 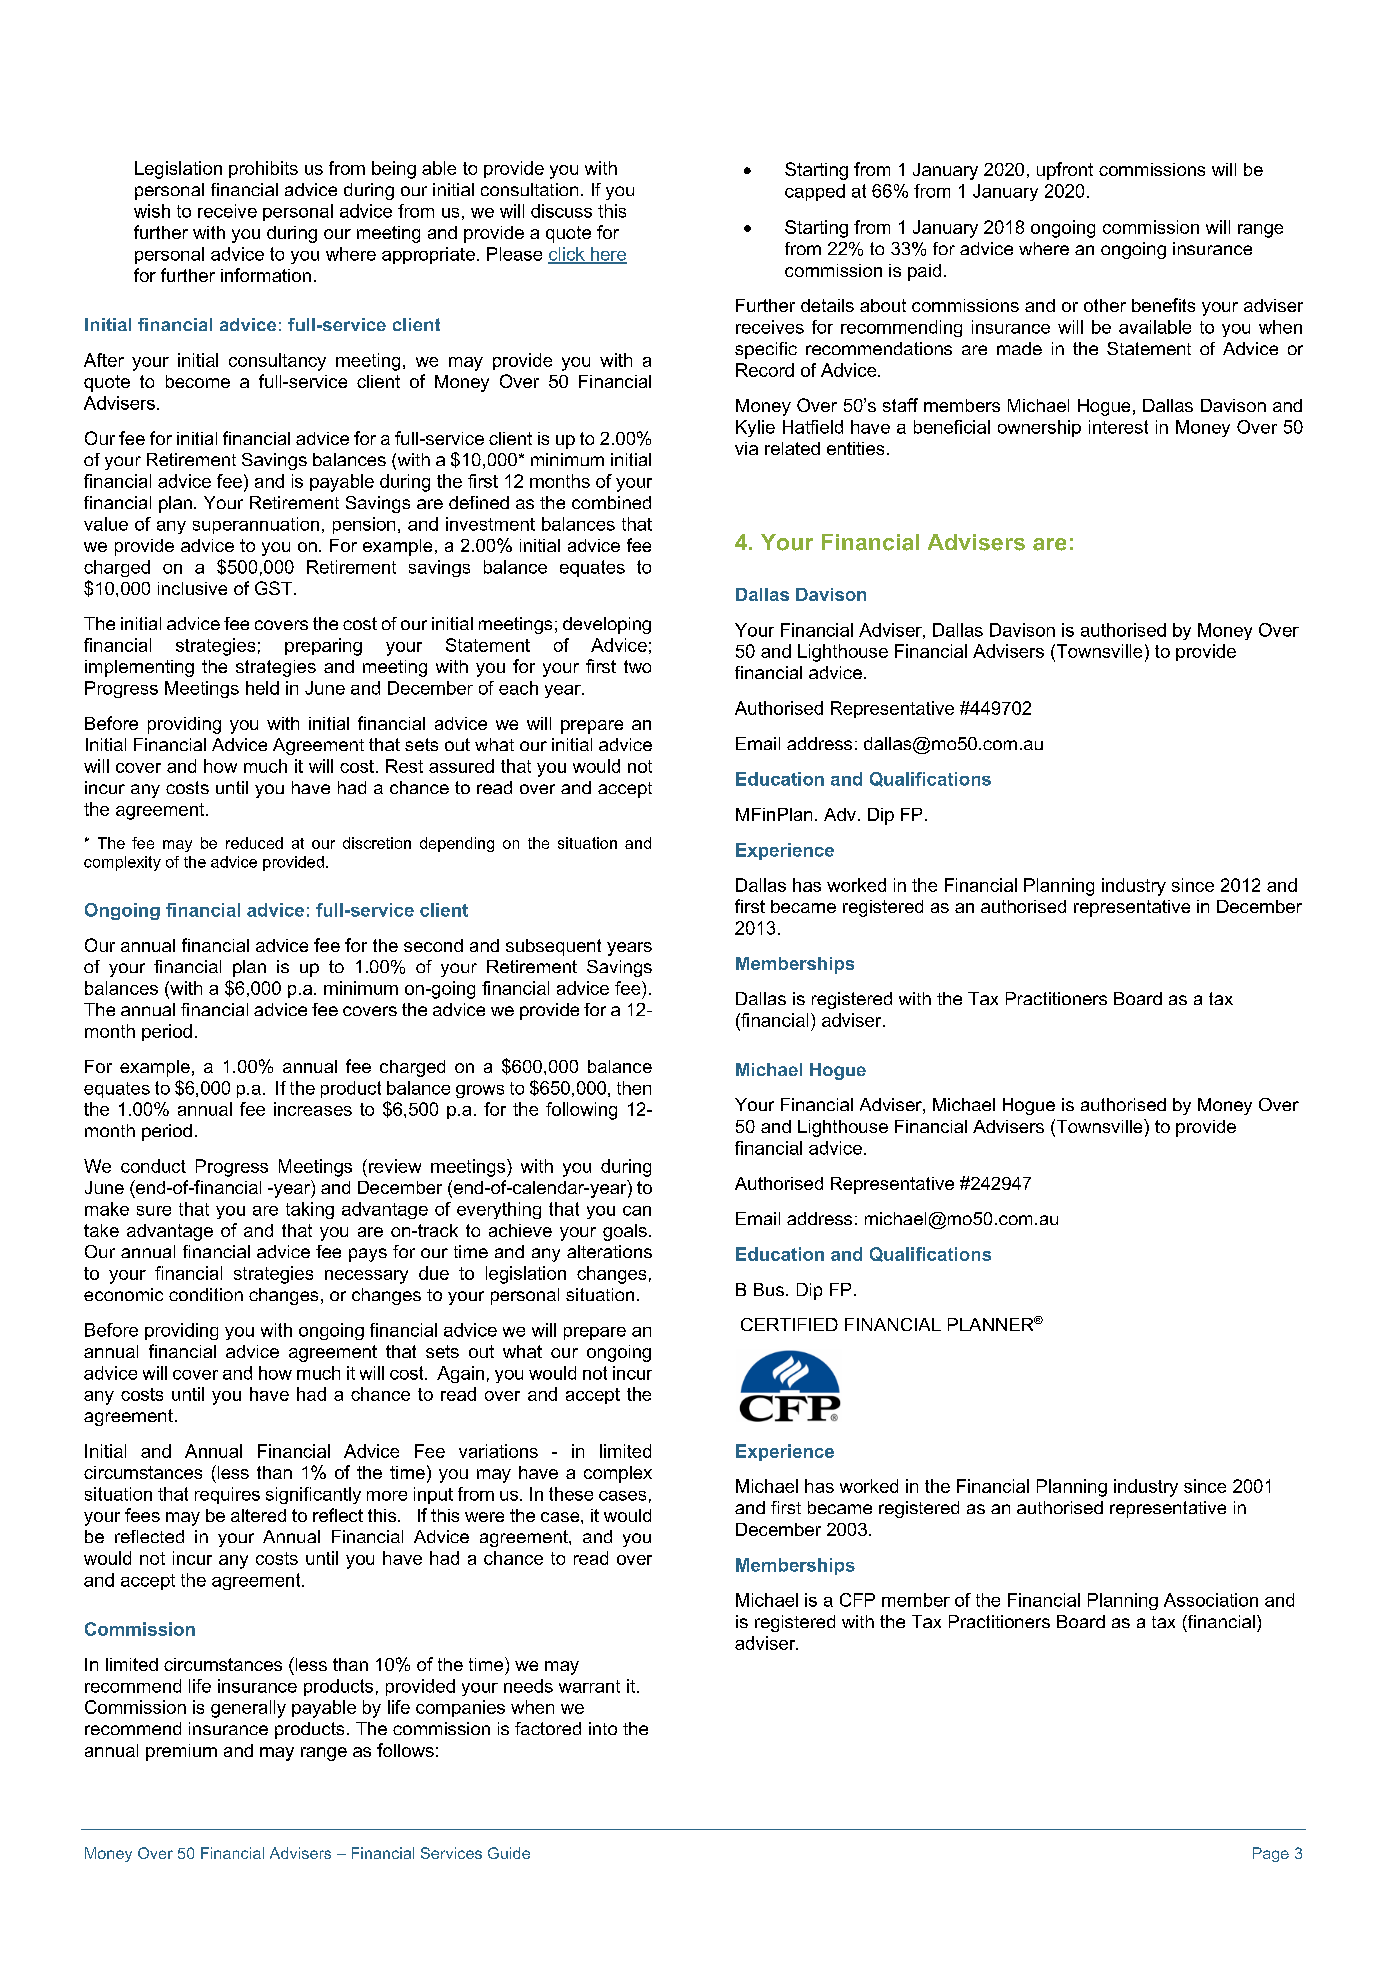 What do you see at coordinates (611, 502) in the page?
I see `combined` at bounding box center [611, 502].
